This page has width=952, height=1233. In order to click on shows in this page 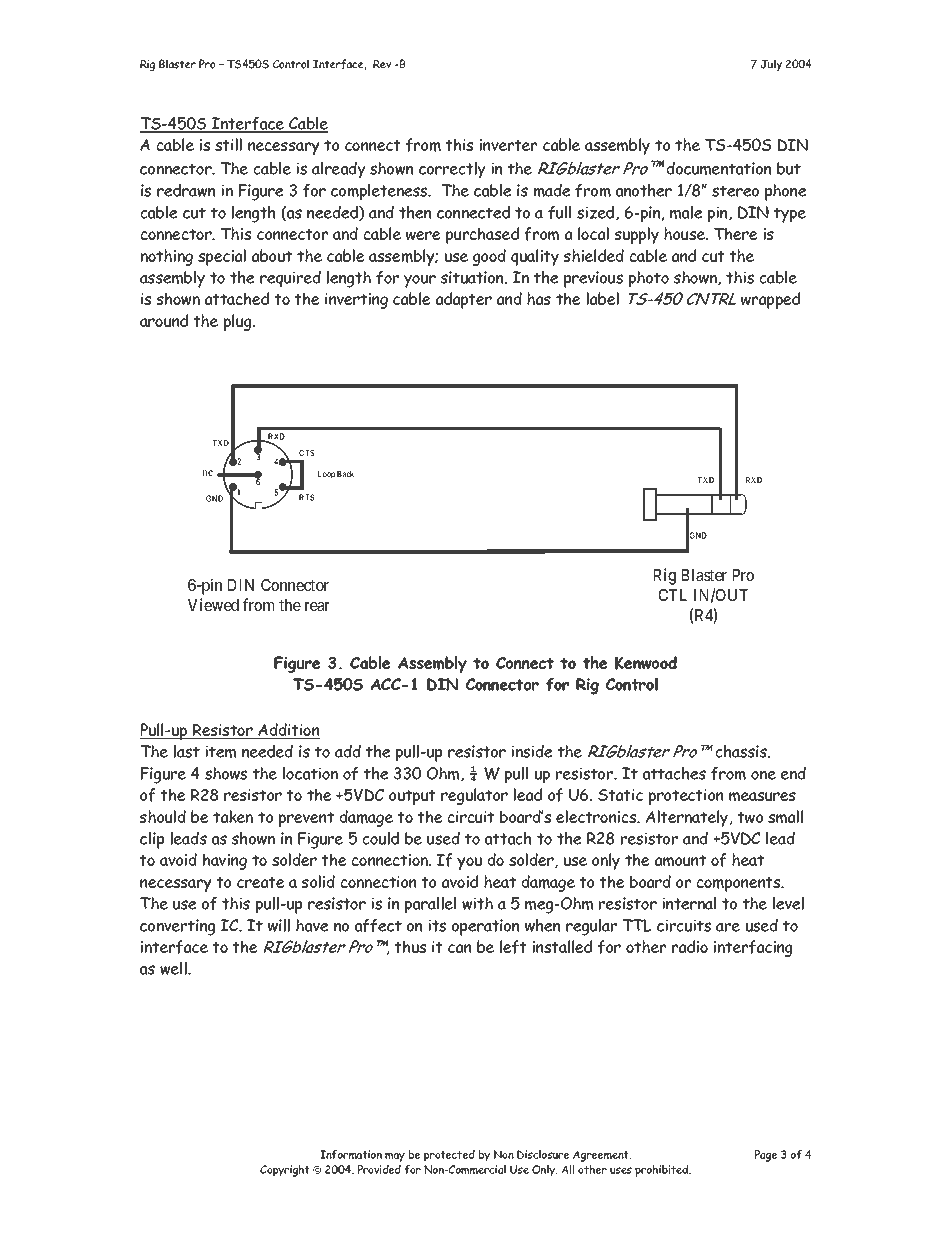, I will do `click(226, 773)`.
